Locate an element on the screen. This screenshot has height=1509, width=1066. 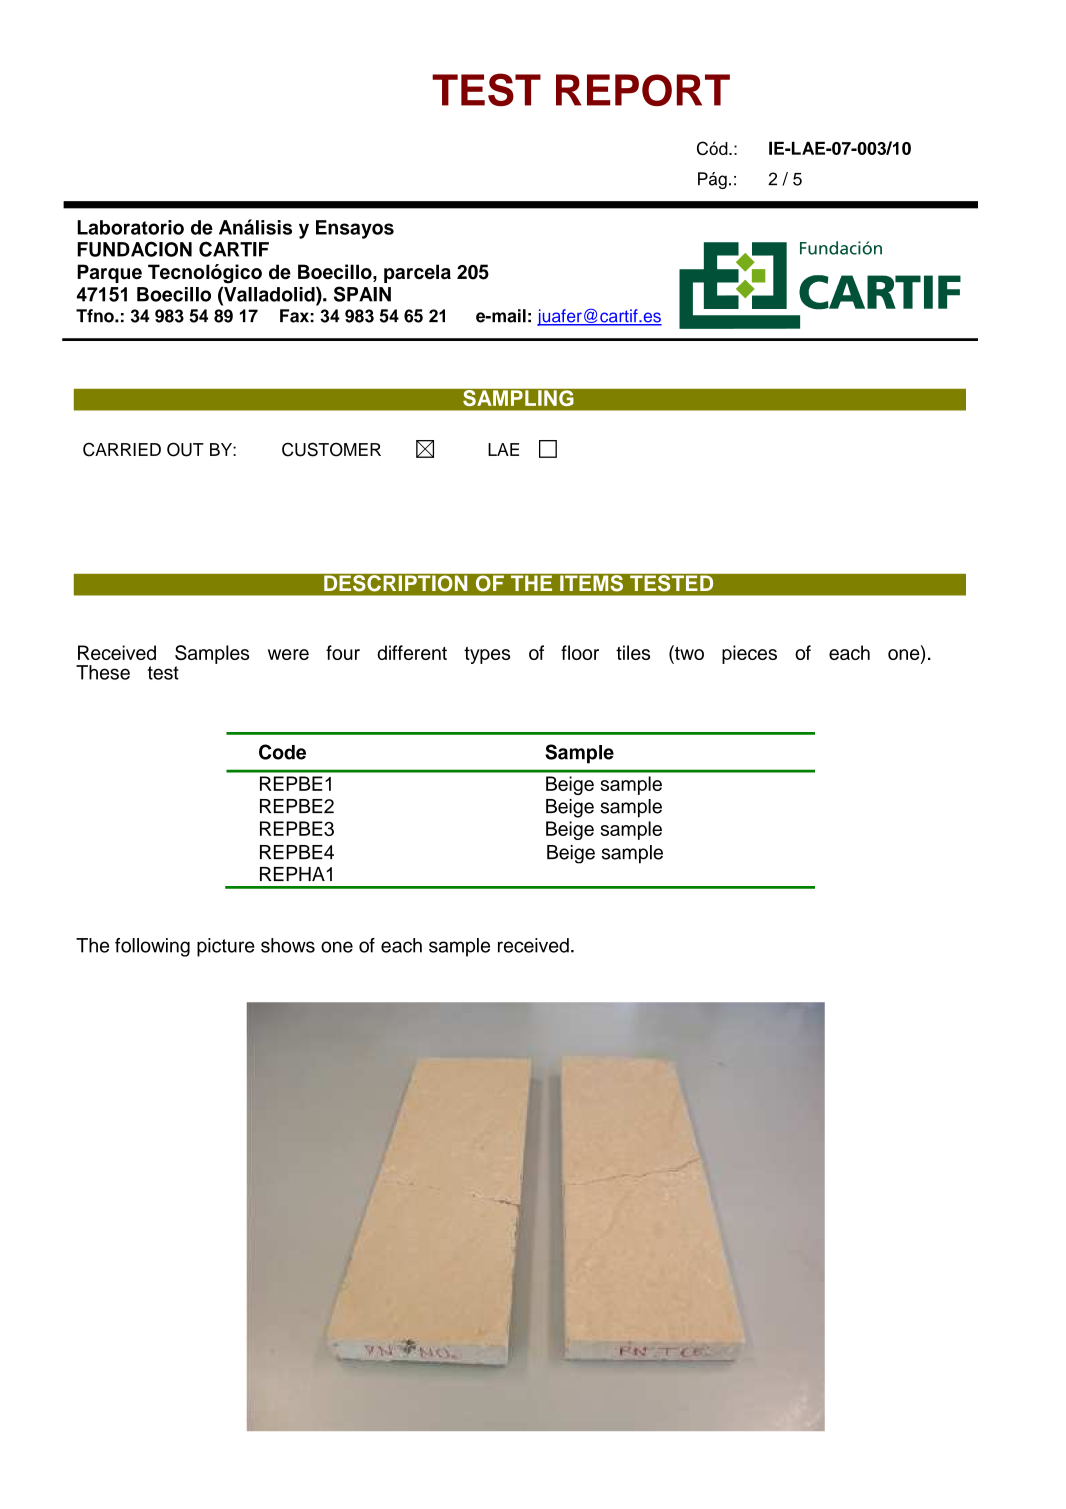
shows is located at coordinates (288, 945).
